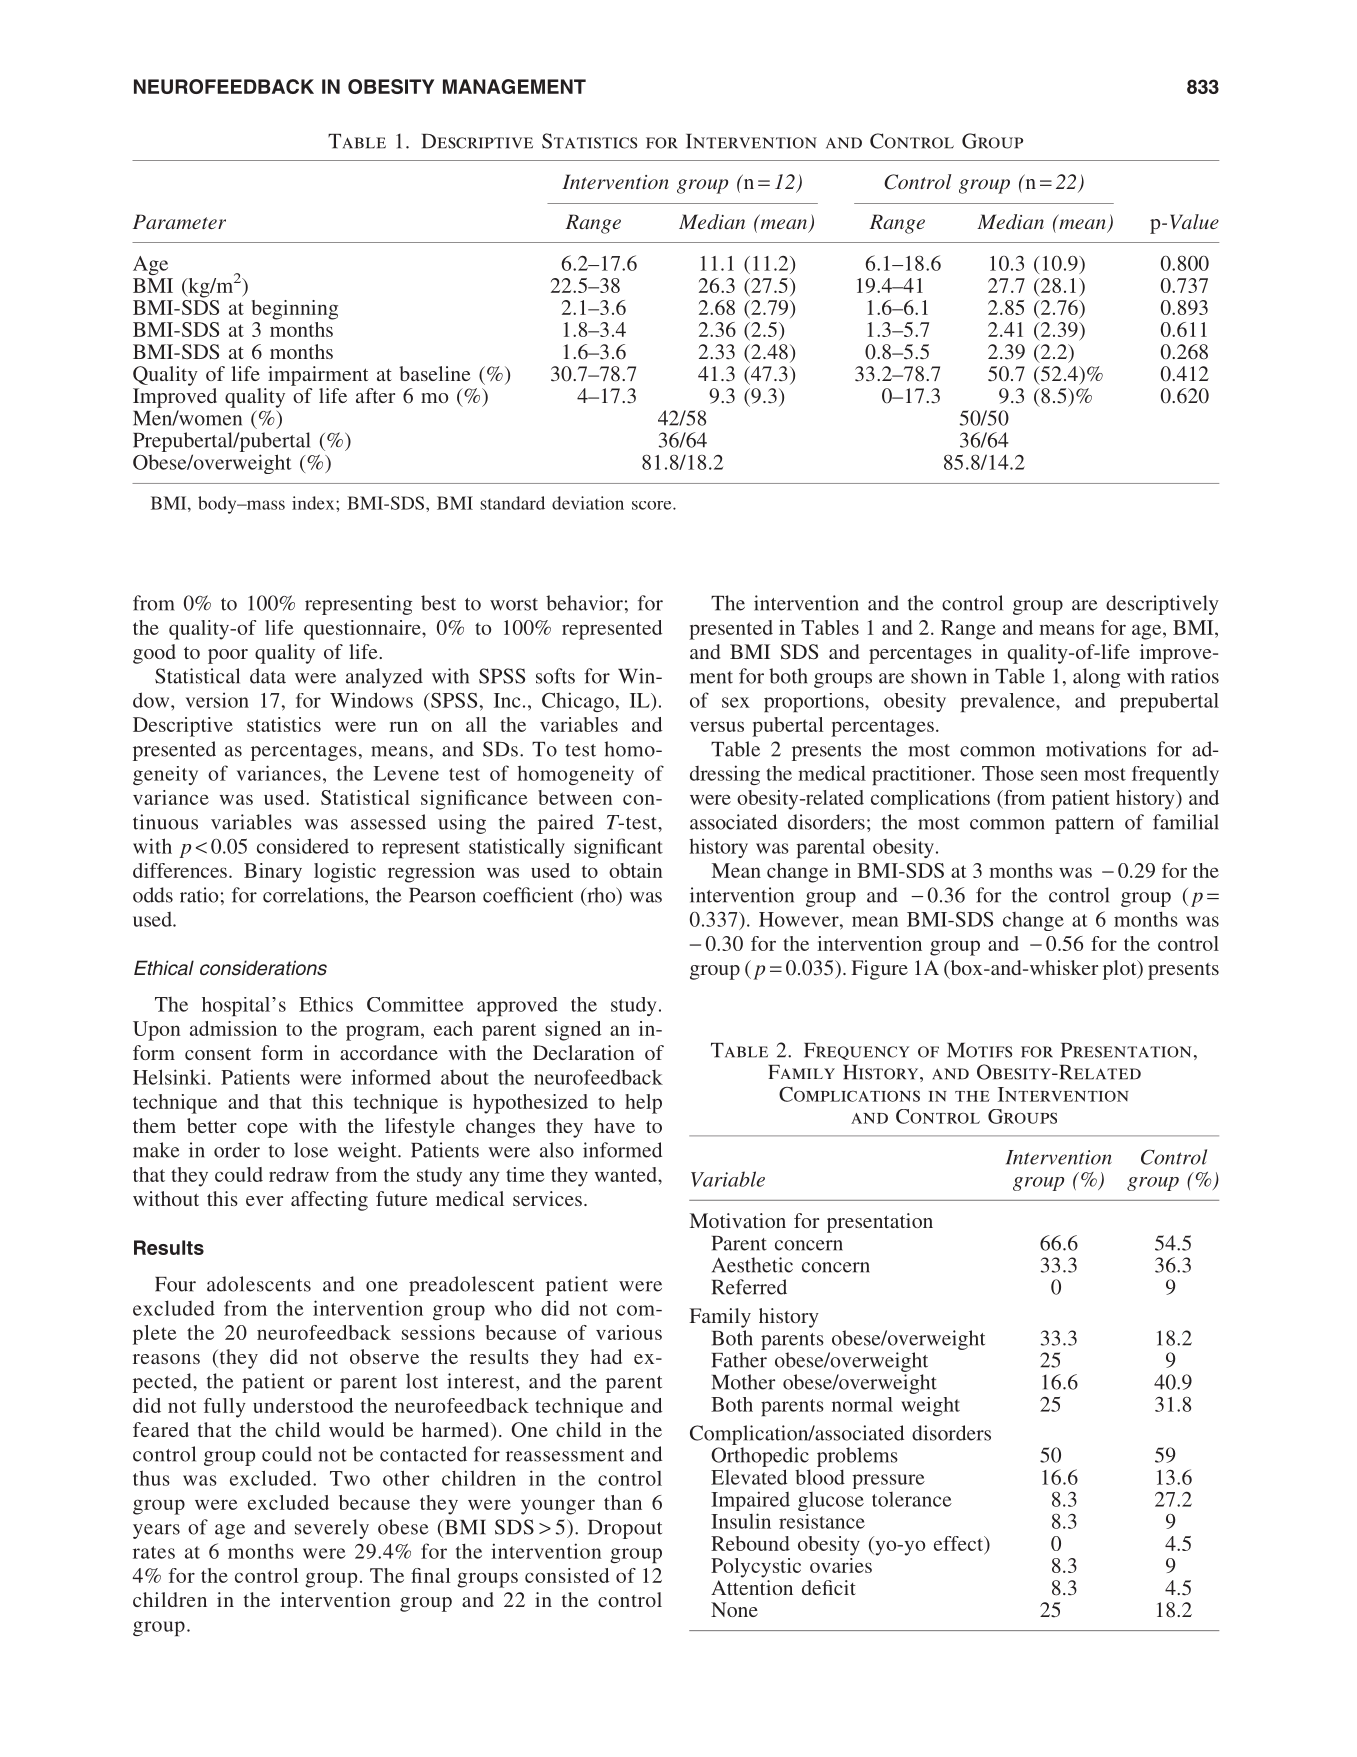 The image size is (1357, 1757). I want to click on cope, so click(267, 1130).
